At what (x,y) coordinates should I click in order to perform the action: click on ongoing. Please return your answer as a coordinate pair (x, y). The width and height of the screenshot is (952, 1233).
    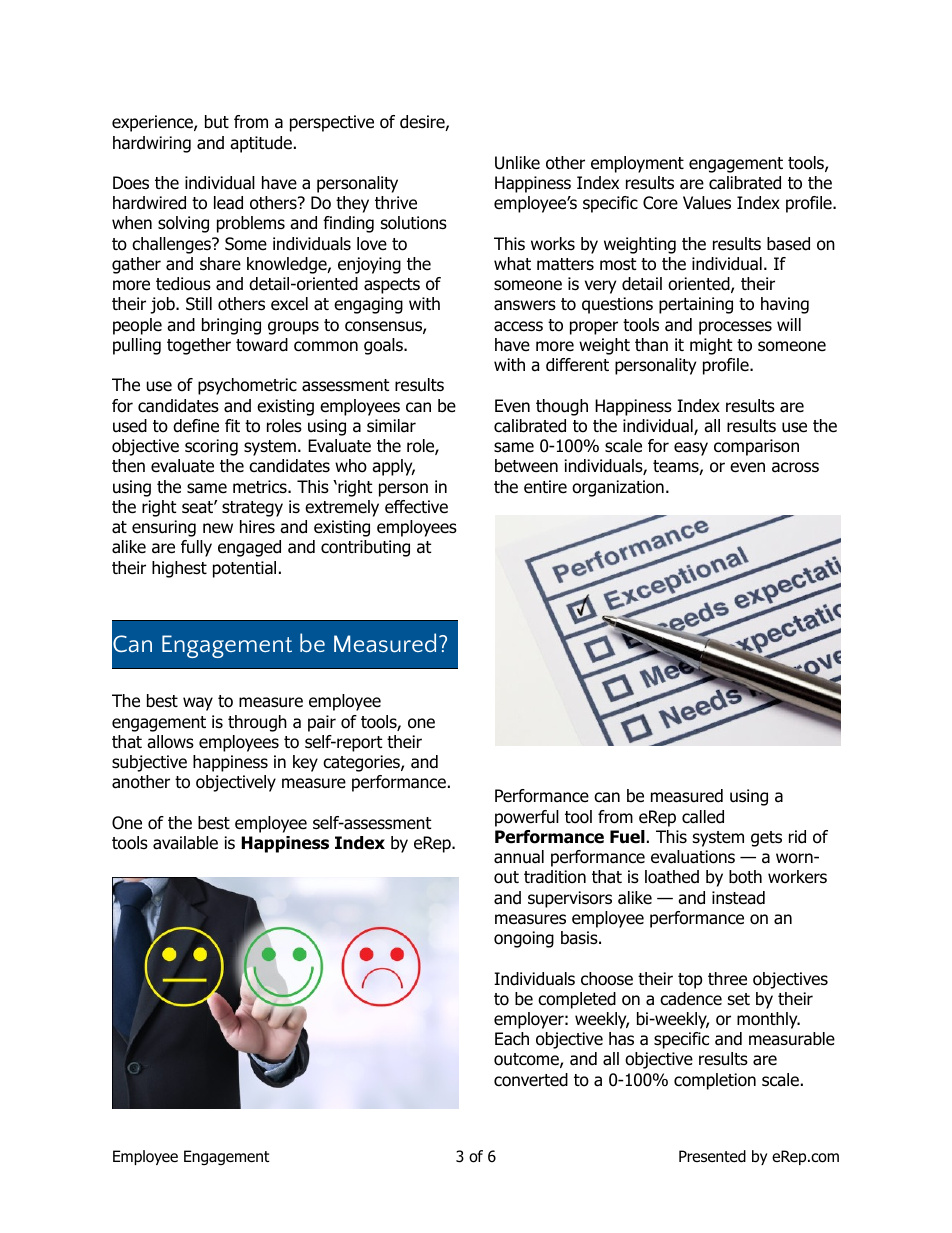
    Looking at the image, I should click on (524, 939).
